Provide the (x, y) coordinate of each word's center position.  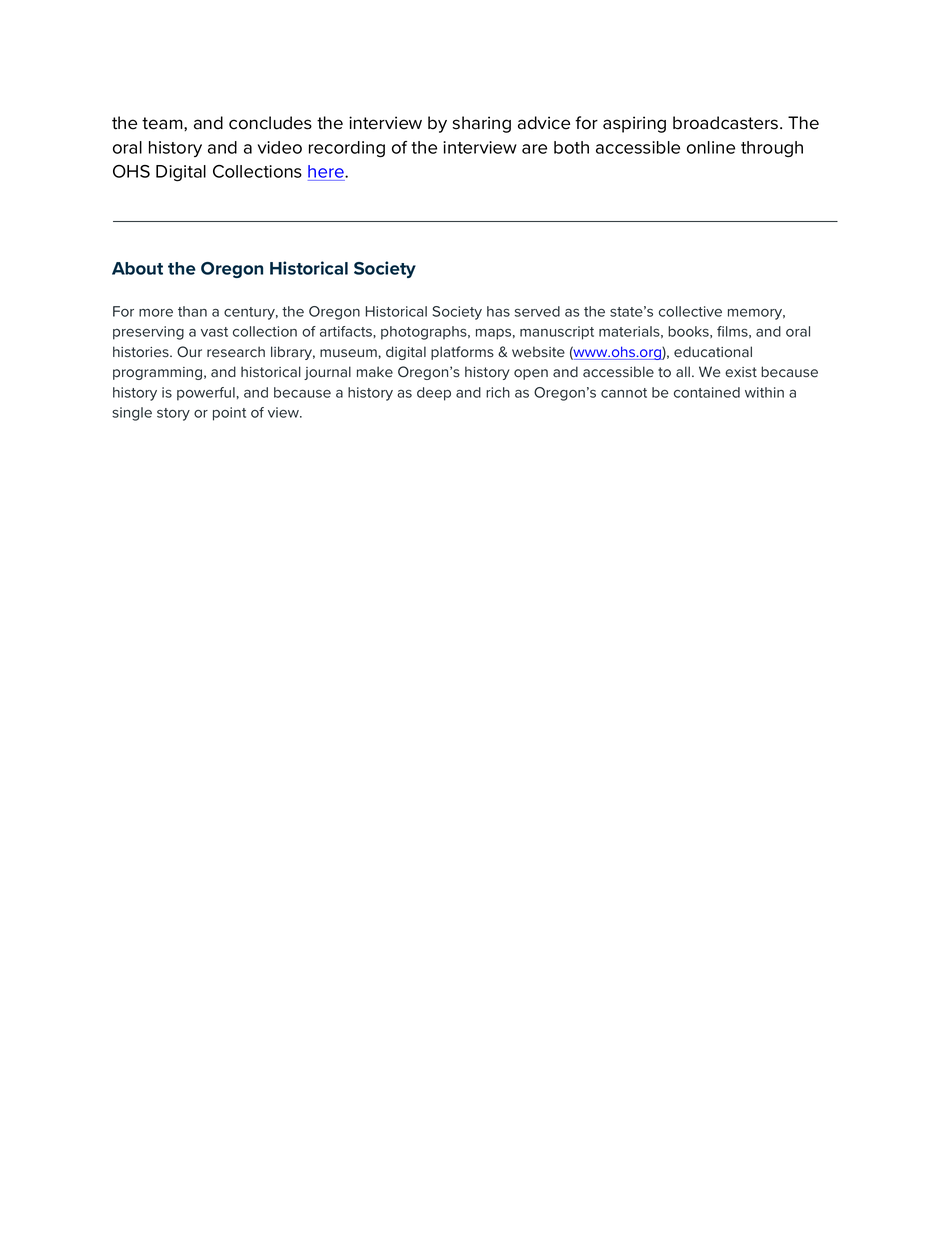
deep (434, 394)
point (229, 414)
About (137, 268)
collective (690, 311)
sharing (482, 124)
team (163, 123)
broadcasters (727, 123)
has (498, 311)
